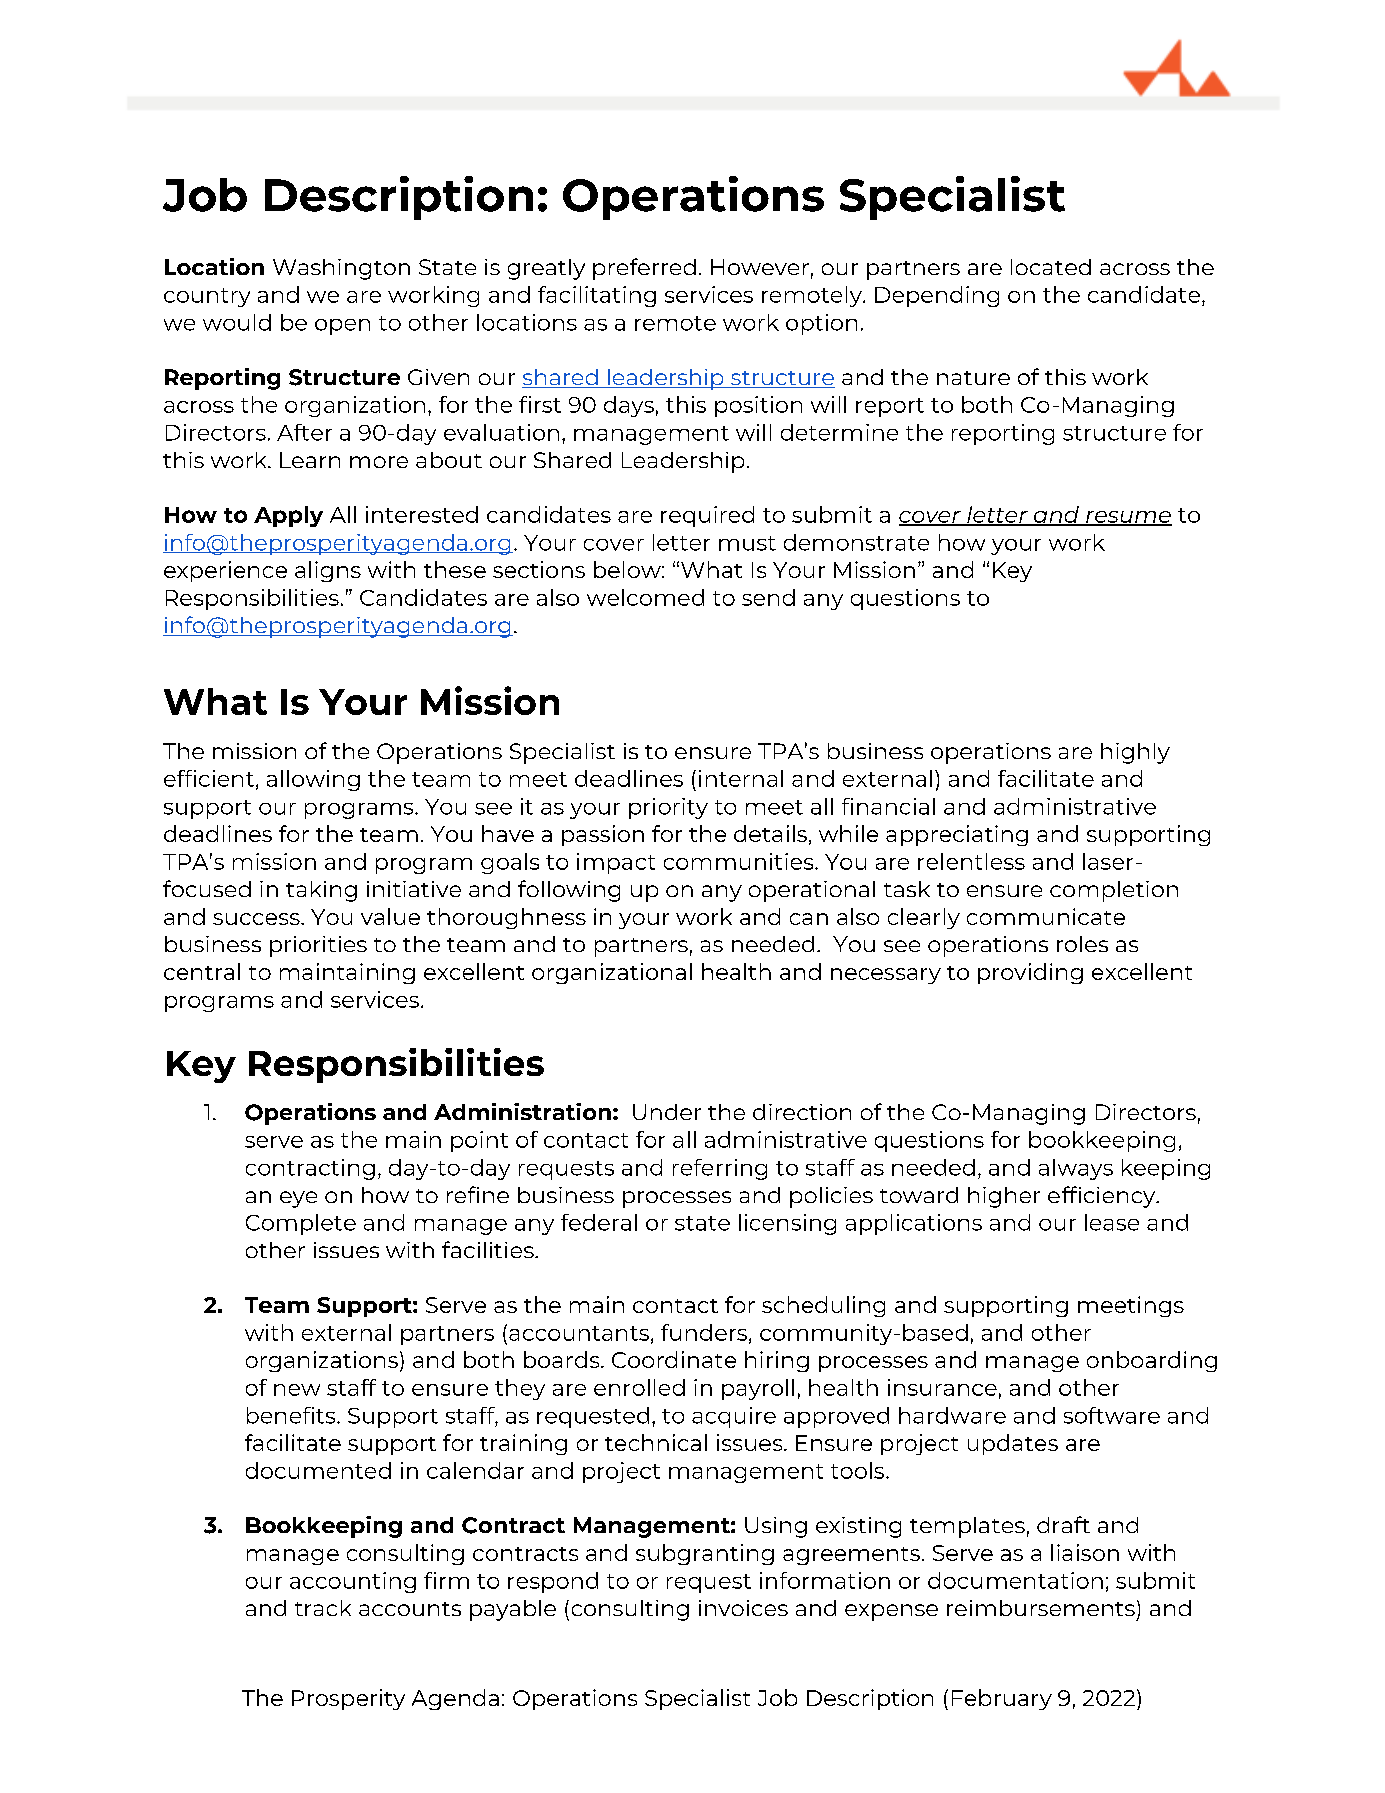  I want to click on reimbursements, so click(1041, 1608).
